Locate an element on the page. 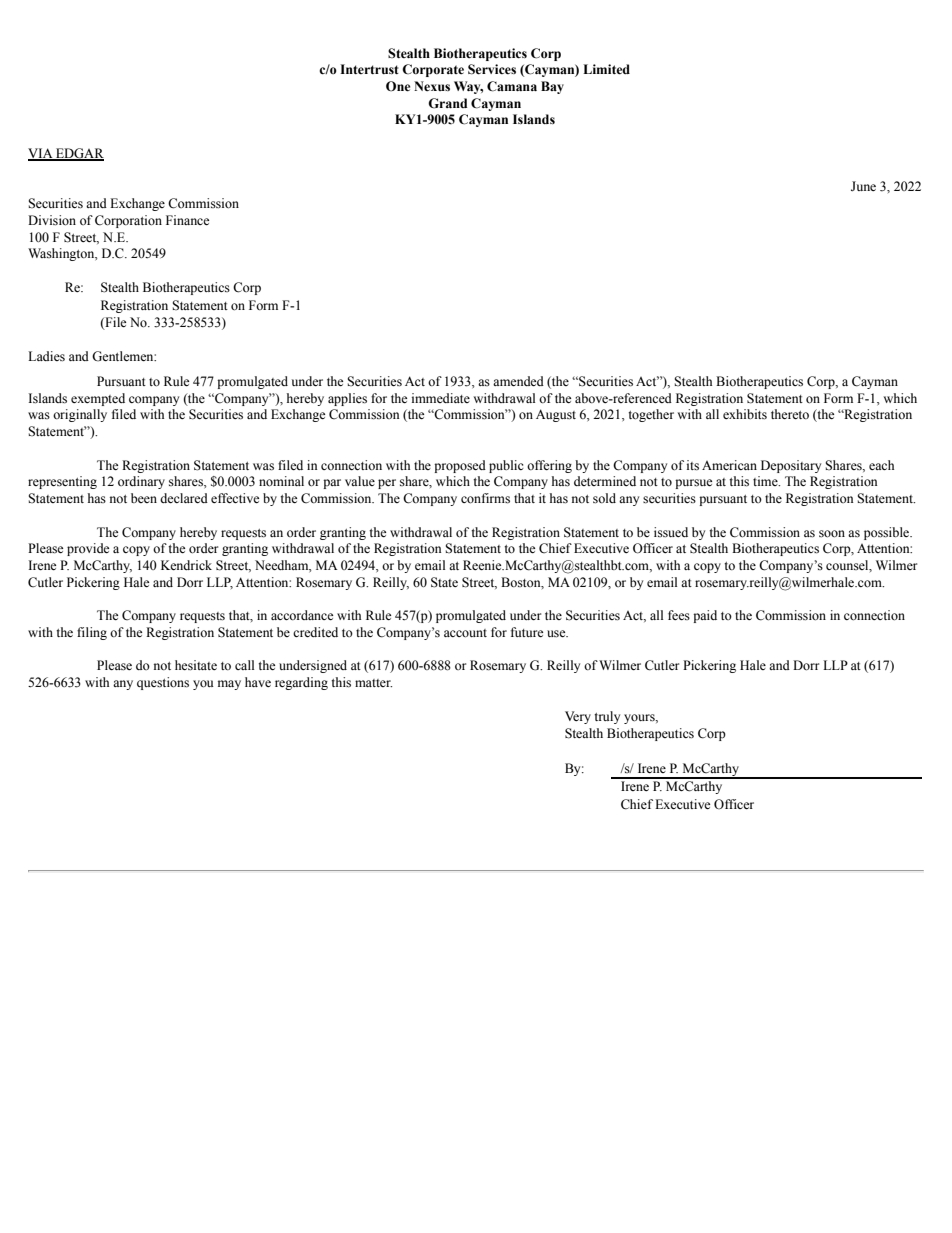 This document has height=1233, width=952. thereto is located at coordinates (790, 414).
